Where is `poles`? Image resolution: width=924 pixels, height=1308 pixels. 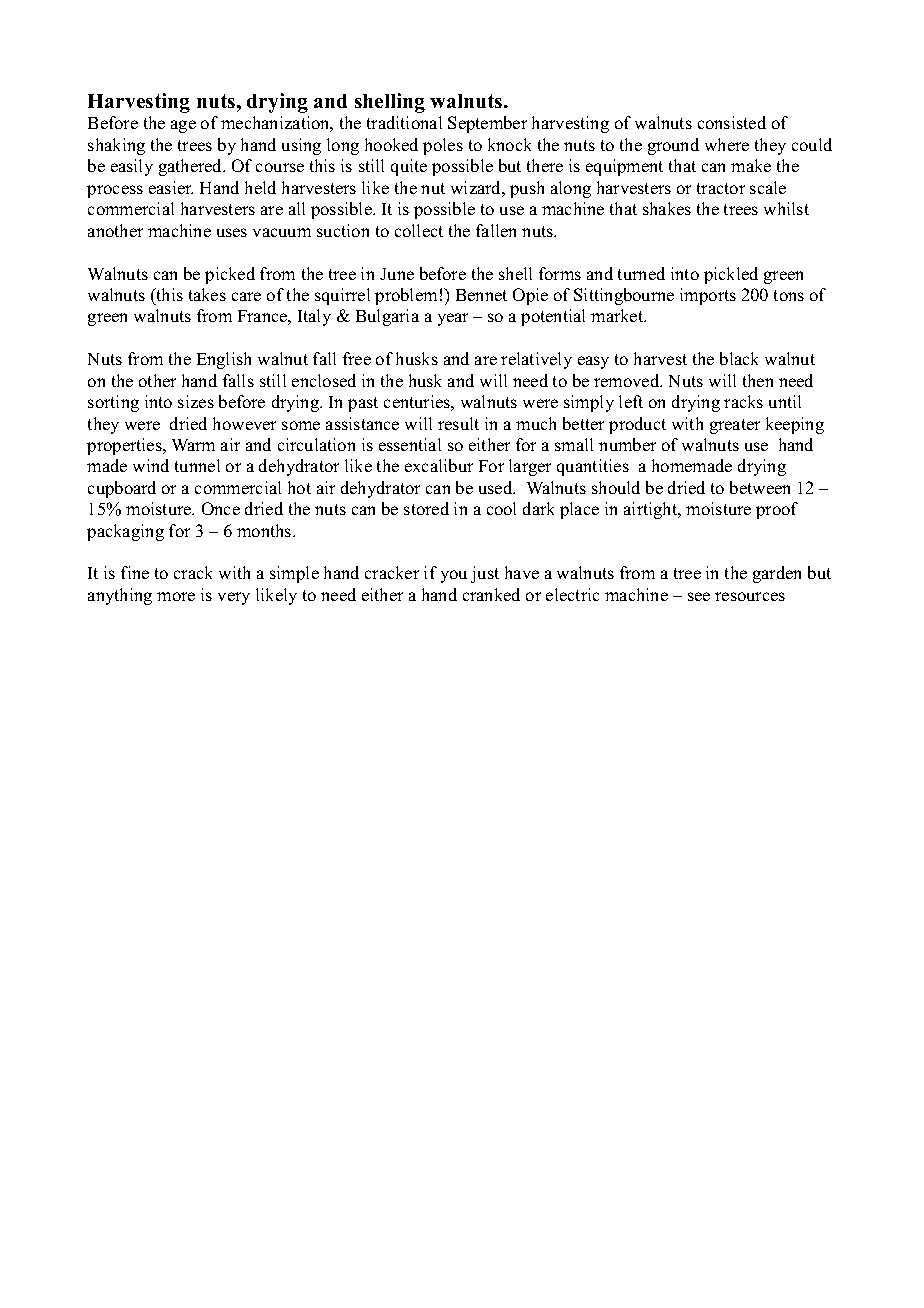 poles is located at coordinates (443, 146).
